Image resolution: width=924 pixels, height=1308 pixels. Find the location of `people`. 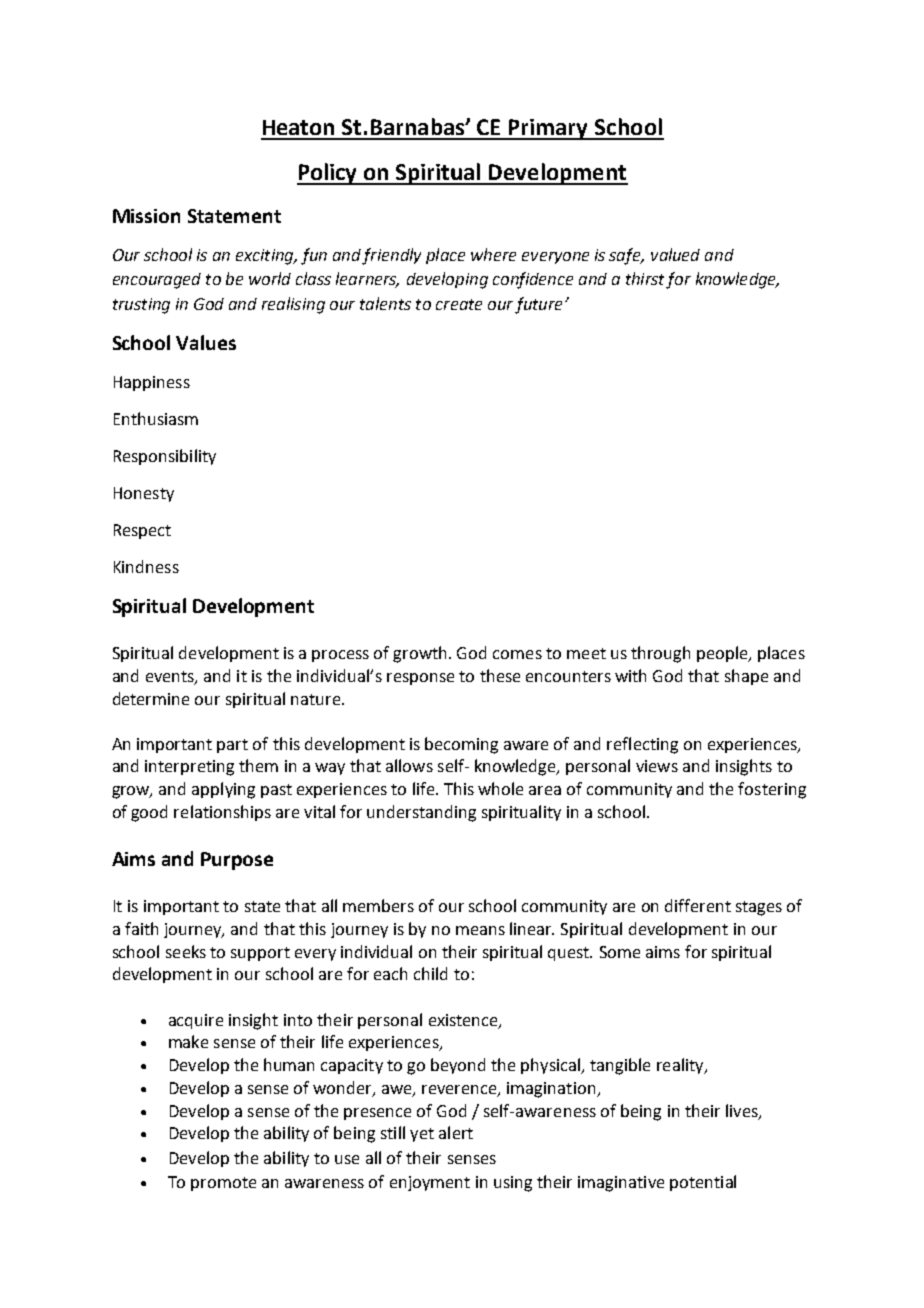

people is located at coordinates (723, 654).
